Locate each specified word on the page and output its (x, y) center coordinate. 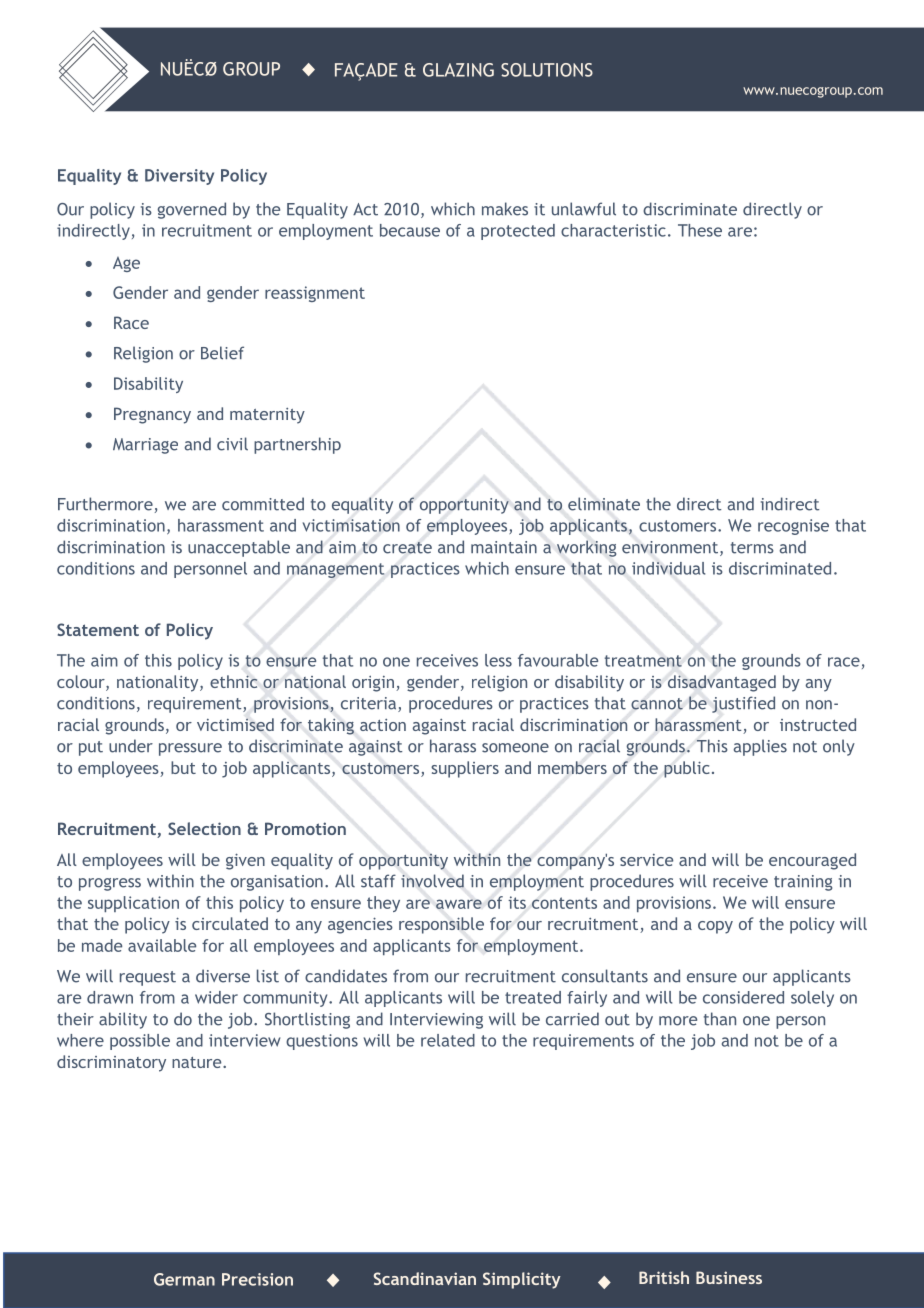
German (184, 1279)
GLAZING (458, 70)
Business (729, 1277)
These (700, 230)
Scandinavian (425, 1278)
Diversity (179, 177)
